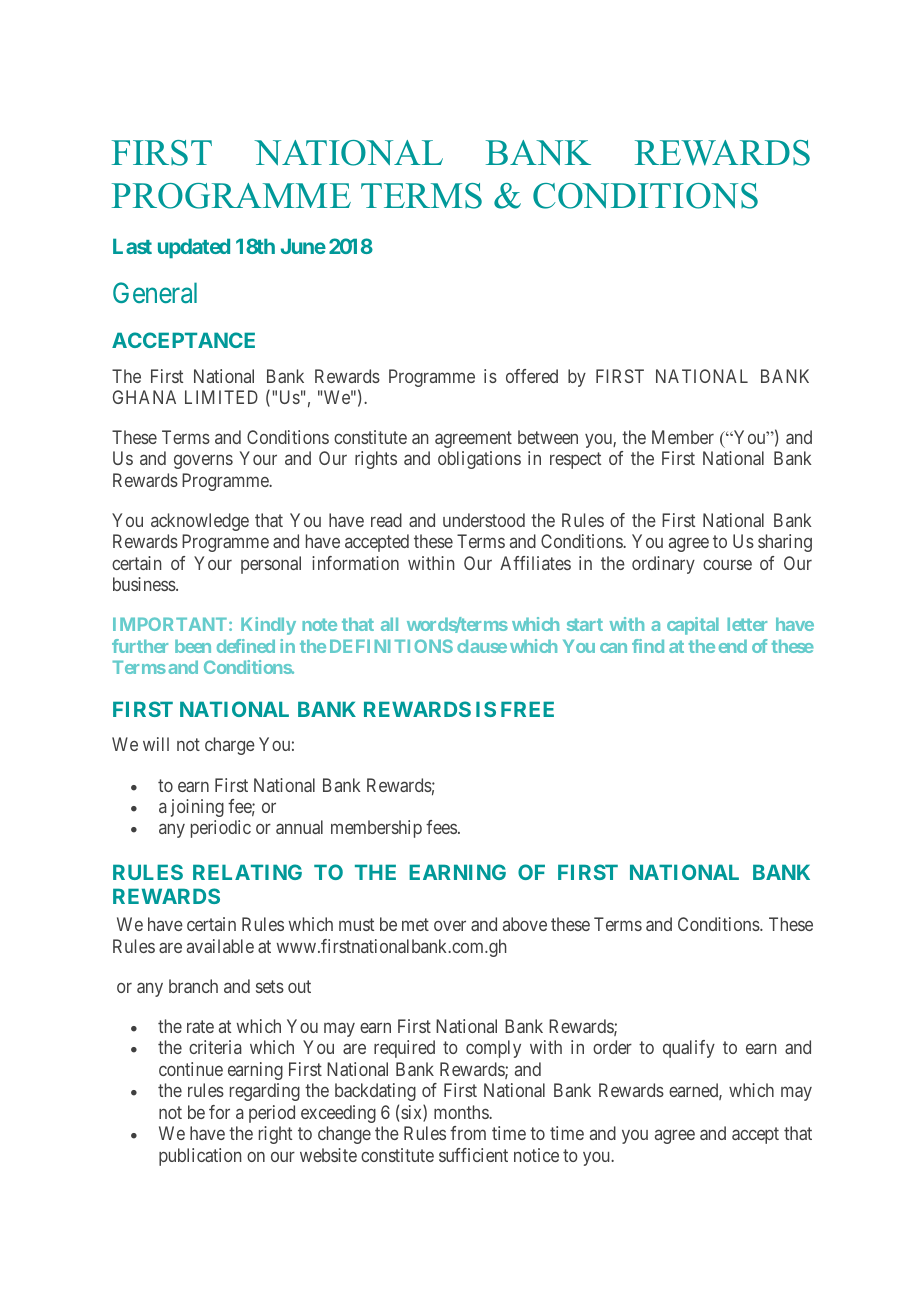 This screenshot has width=924, height=1308. What do you see at coordinates (468, 1133) in the screenshot?
I see `from` at bounding box center [468, 1133].
